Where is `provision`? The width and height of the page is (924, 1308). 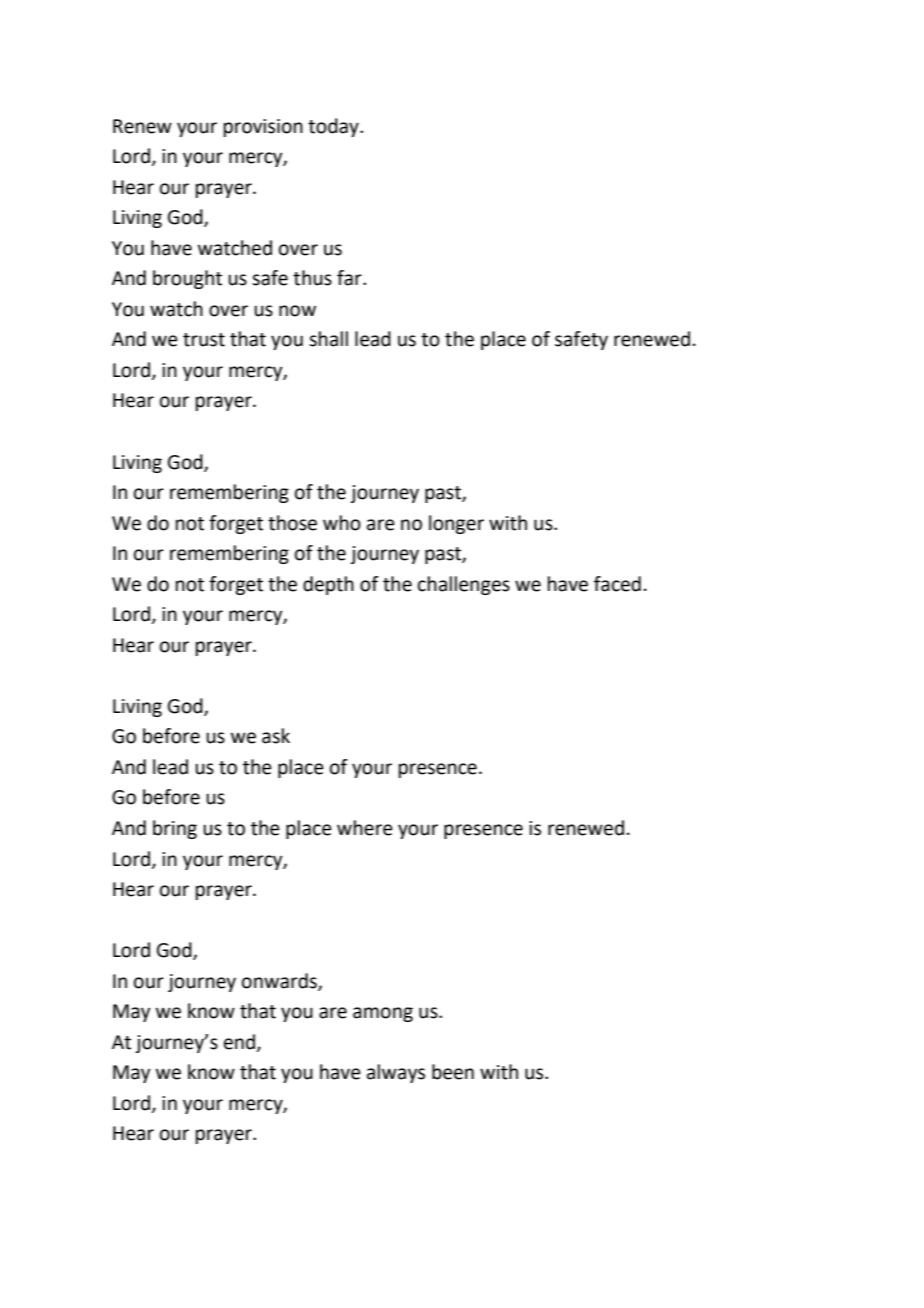 provision is located at coordinates (263, 128).
